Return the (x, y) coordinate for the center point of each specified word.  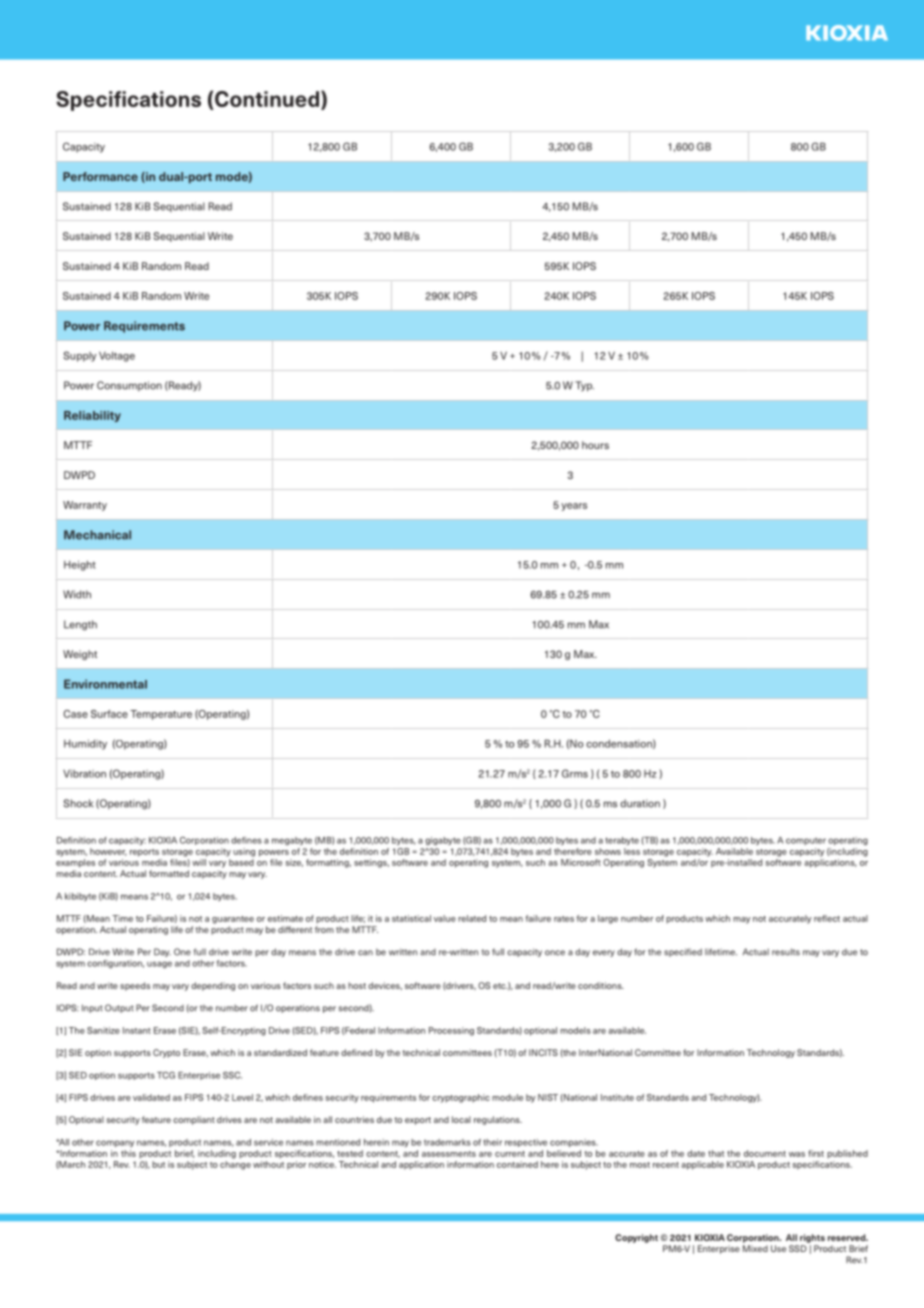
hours (595, 445)
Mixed (755, 1248)
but (158, 1164)
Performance (100, 176)
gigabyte (443, 841)
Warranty (85, 506)
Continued (267, 99)
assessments (449, 1154)
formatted (169, 873)
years (574, 507)
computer (806, 841)
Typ (584, 386)
